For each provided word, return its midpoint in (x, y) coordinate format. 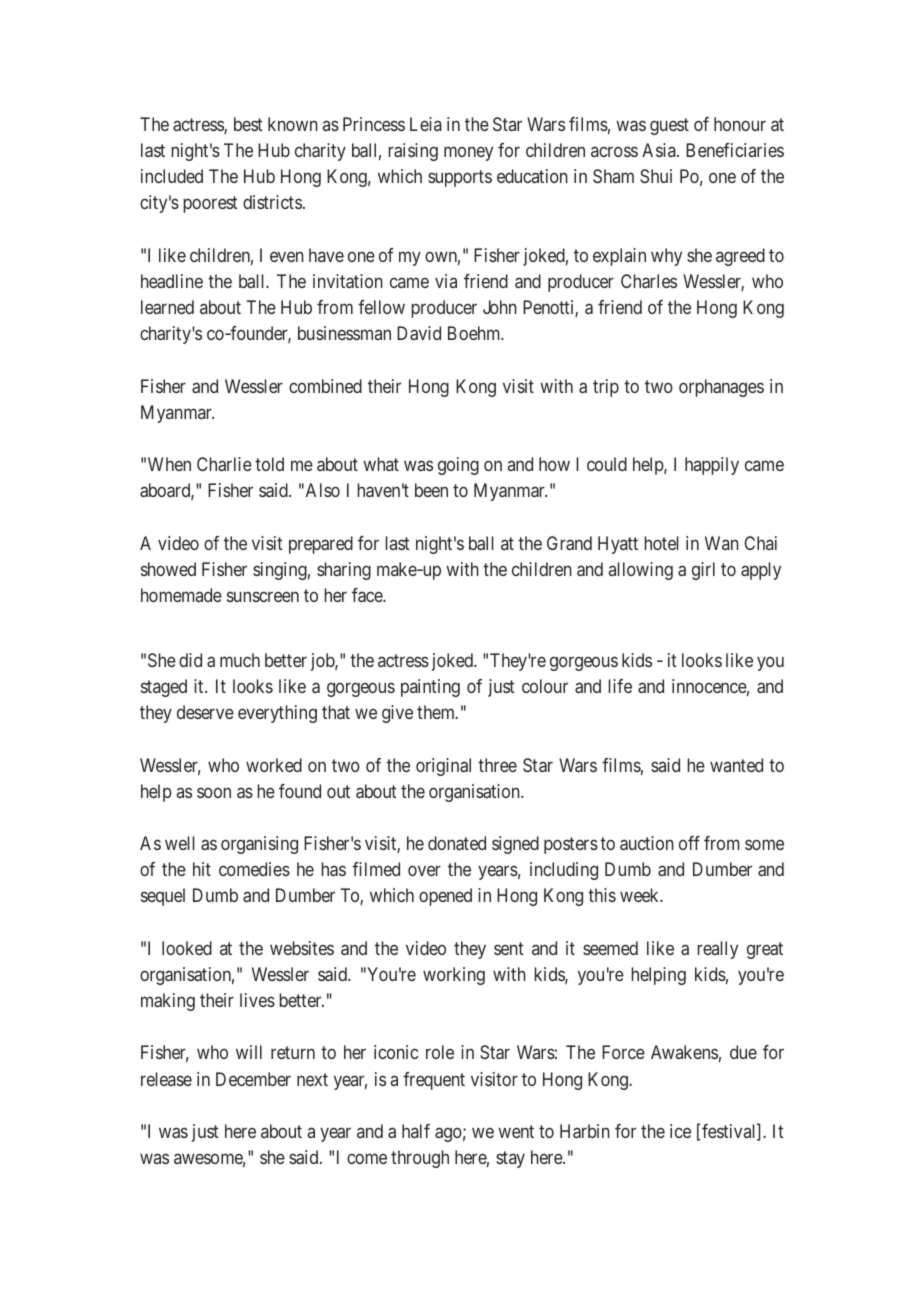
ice (680, 1131)
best (248, 124)
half (416, 1131)
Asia (660, 150)
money (468, 154)
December (253, 1079)
